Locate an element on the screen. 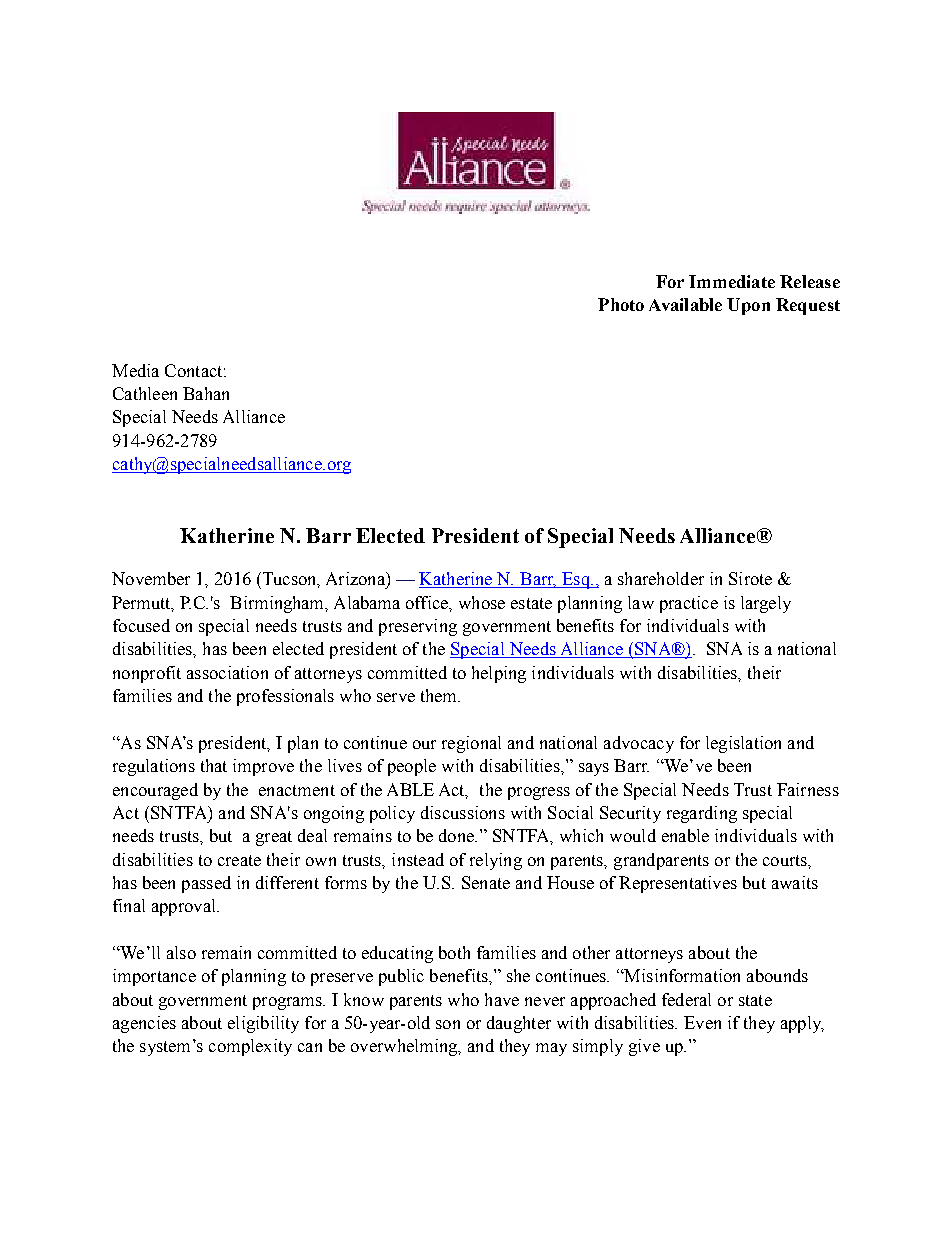  November is located at coordinates (151, 578).
